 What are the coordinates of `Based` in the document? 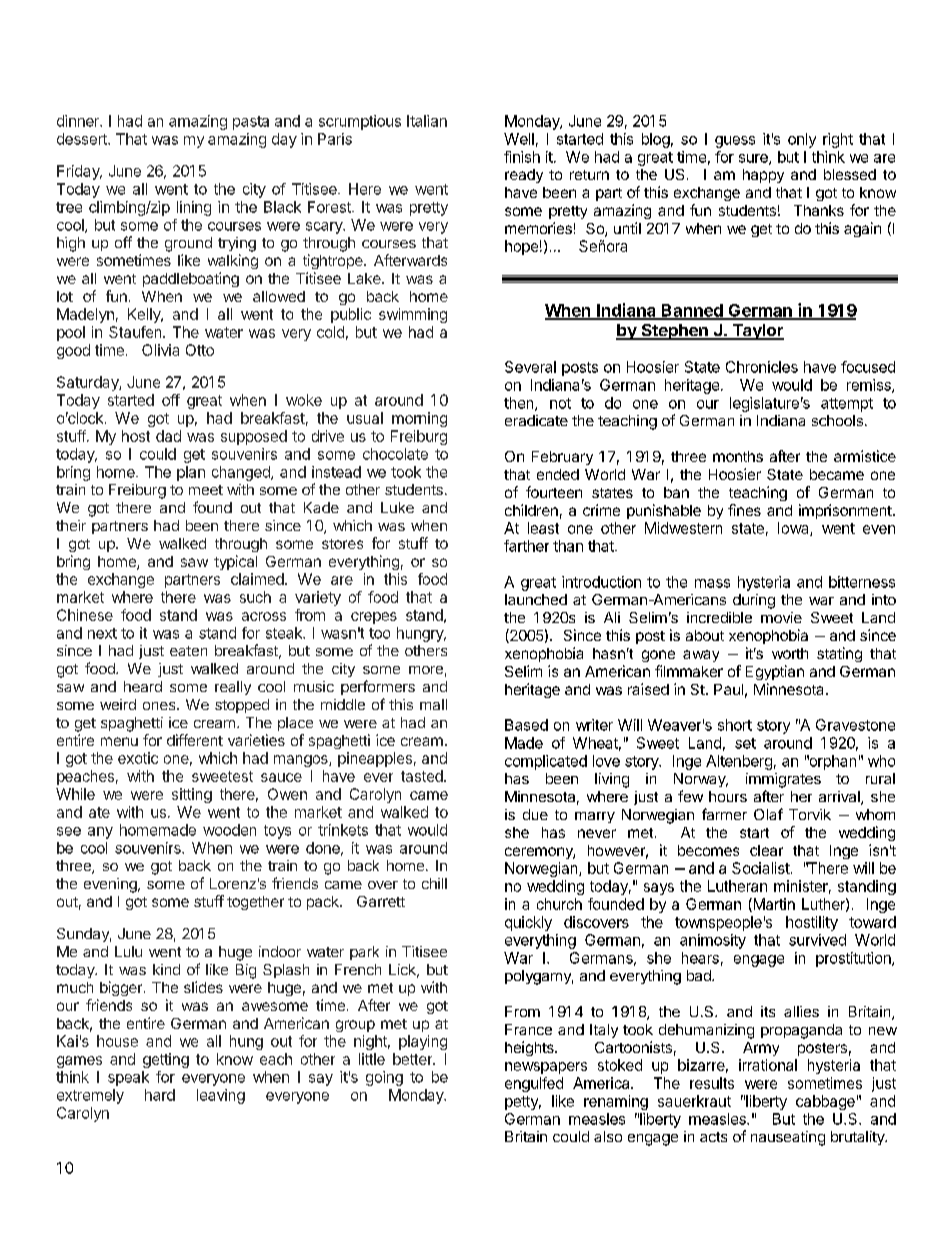 It's located at (526, 725).
